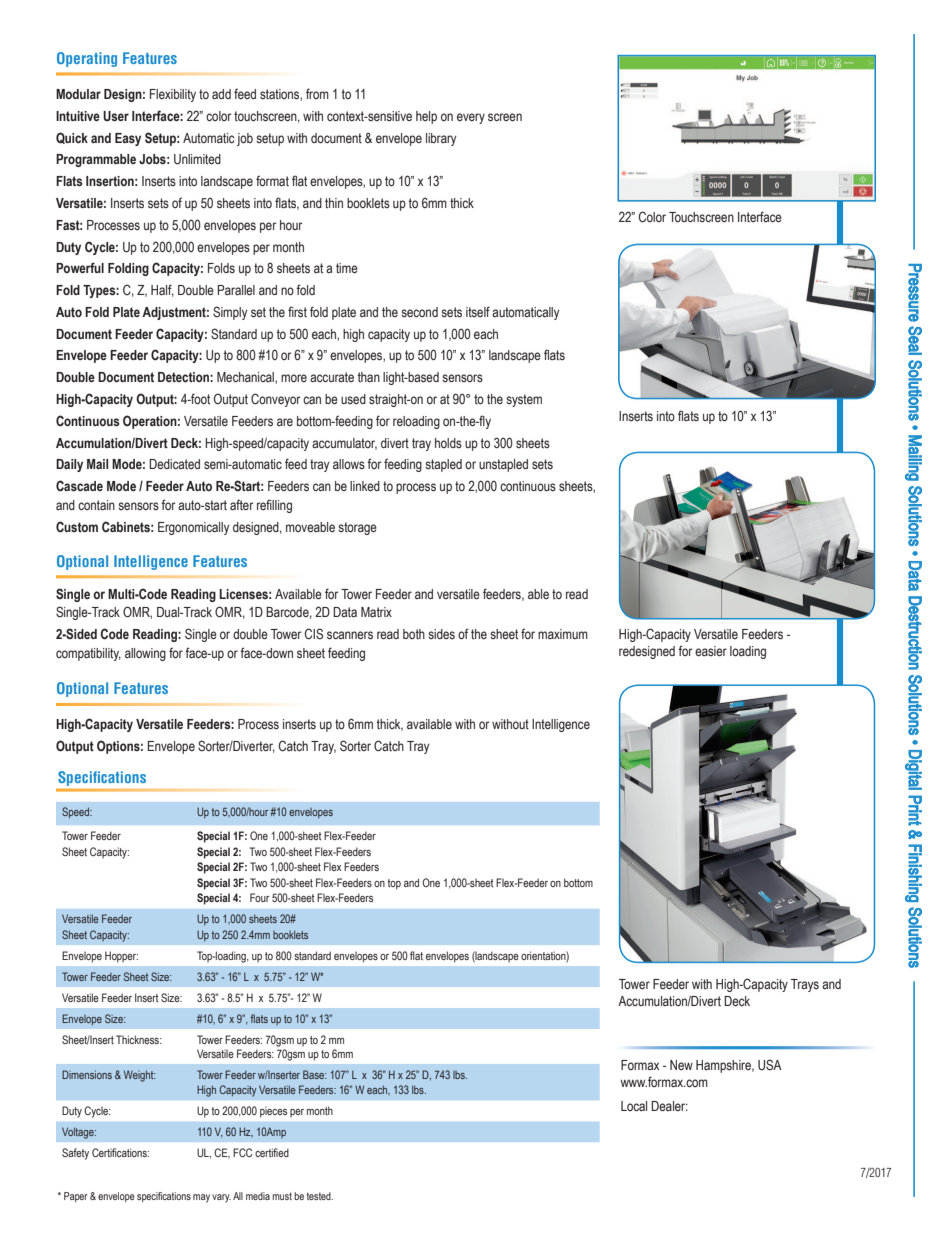 This screenshot has height=1233, width=952. I want to click on holds, so click(448, 443).
